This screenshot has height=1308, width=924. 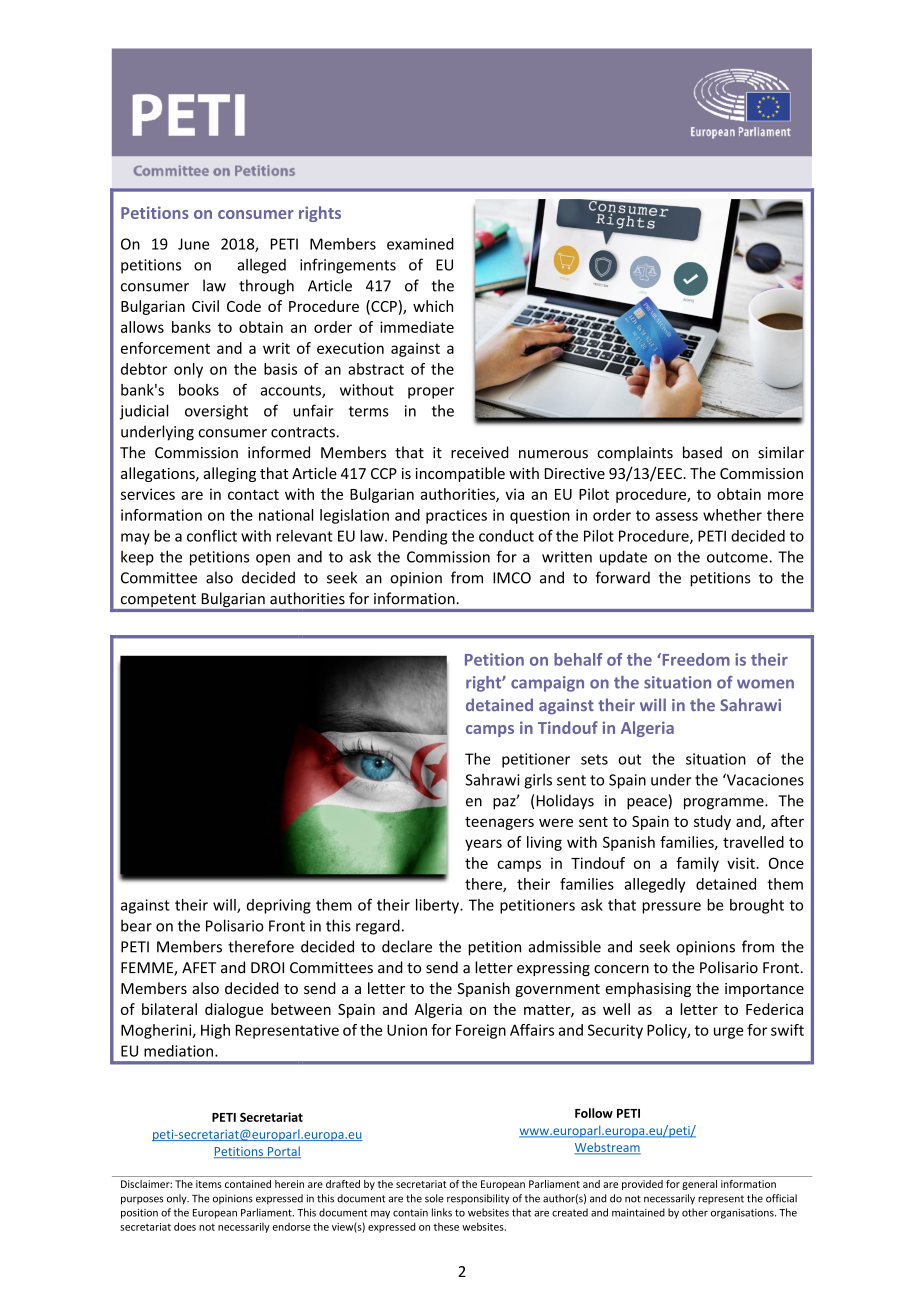 What do you see at coordinates (478, 1199) in the screenshot?
I see `responsibility` at bounding box center [478, 1199].
